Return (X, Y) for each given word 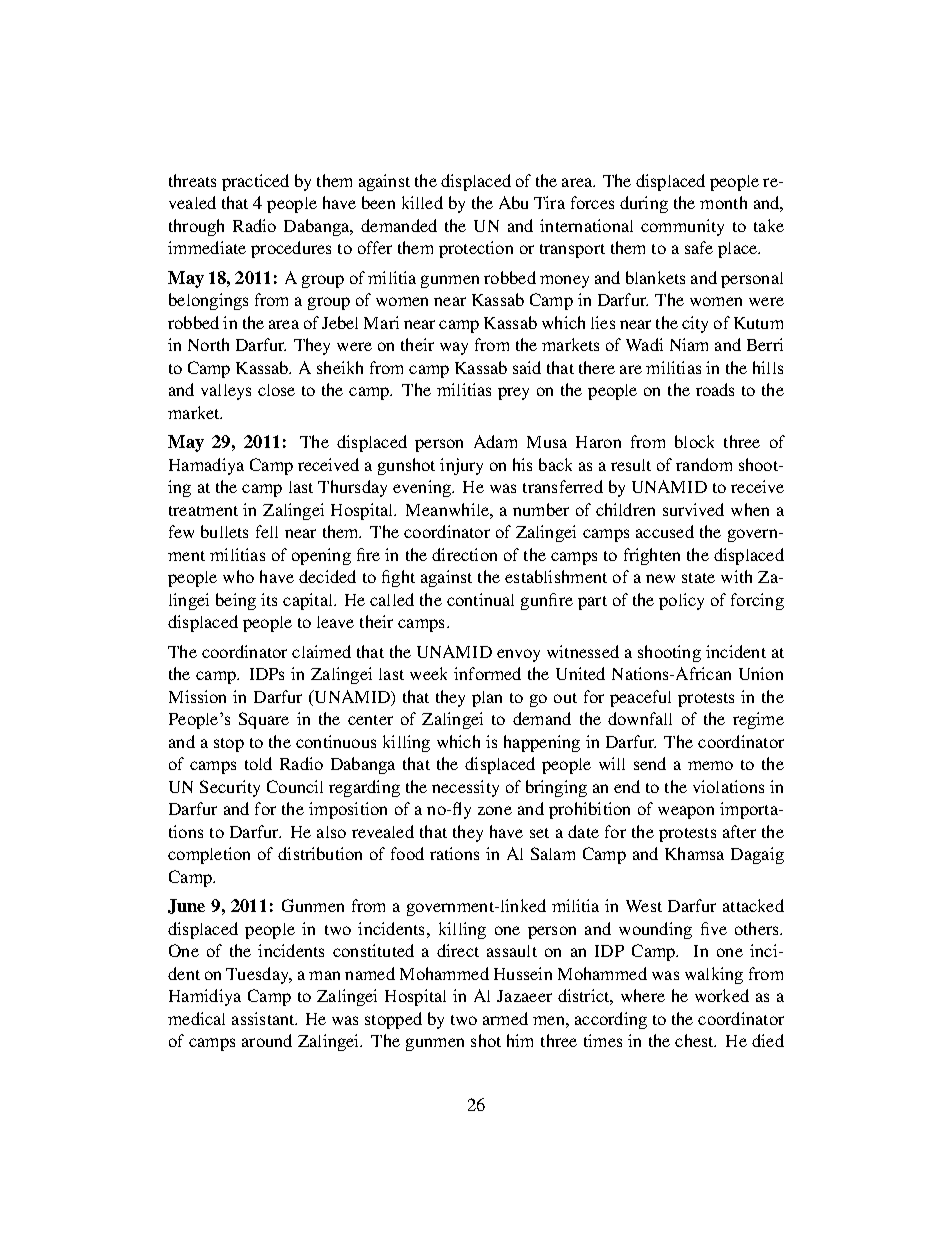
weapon (686, 812)
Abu (513, 202)
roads (715, 389)
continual (480, 599)
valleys (226, 392)
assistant (264, 1018)
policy (681, 601)
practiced (255, 182)
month (723, 202)
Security (230, 788)
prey (513, 393)
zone (495, 810)
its (269, 599)
